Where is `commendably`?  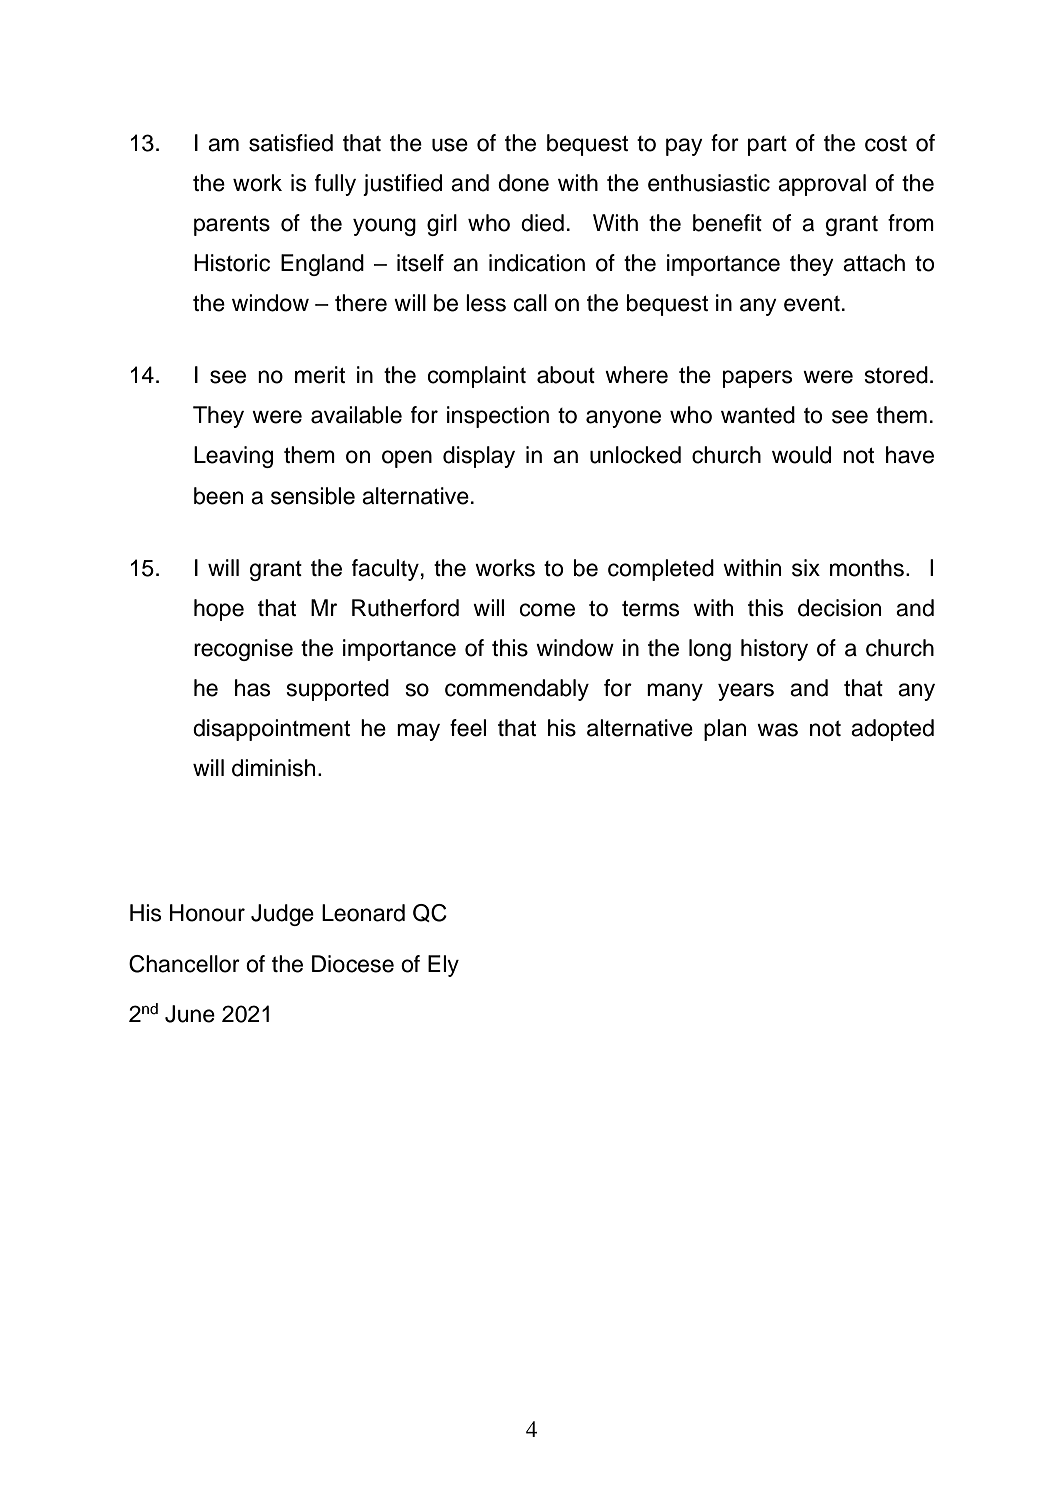
commendably is located at coordinates (517, 690).
